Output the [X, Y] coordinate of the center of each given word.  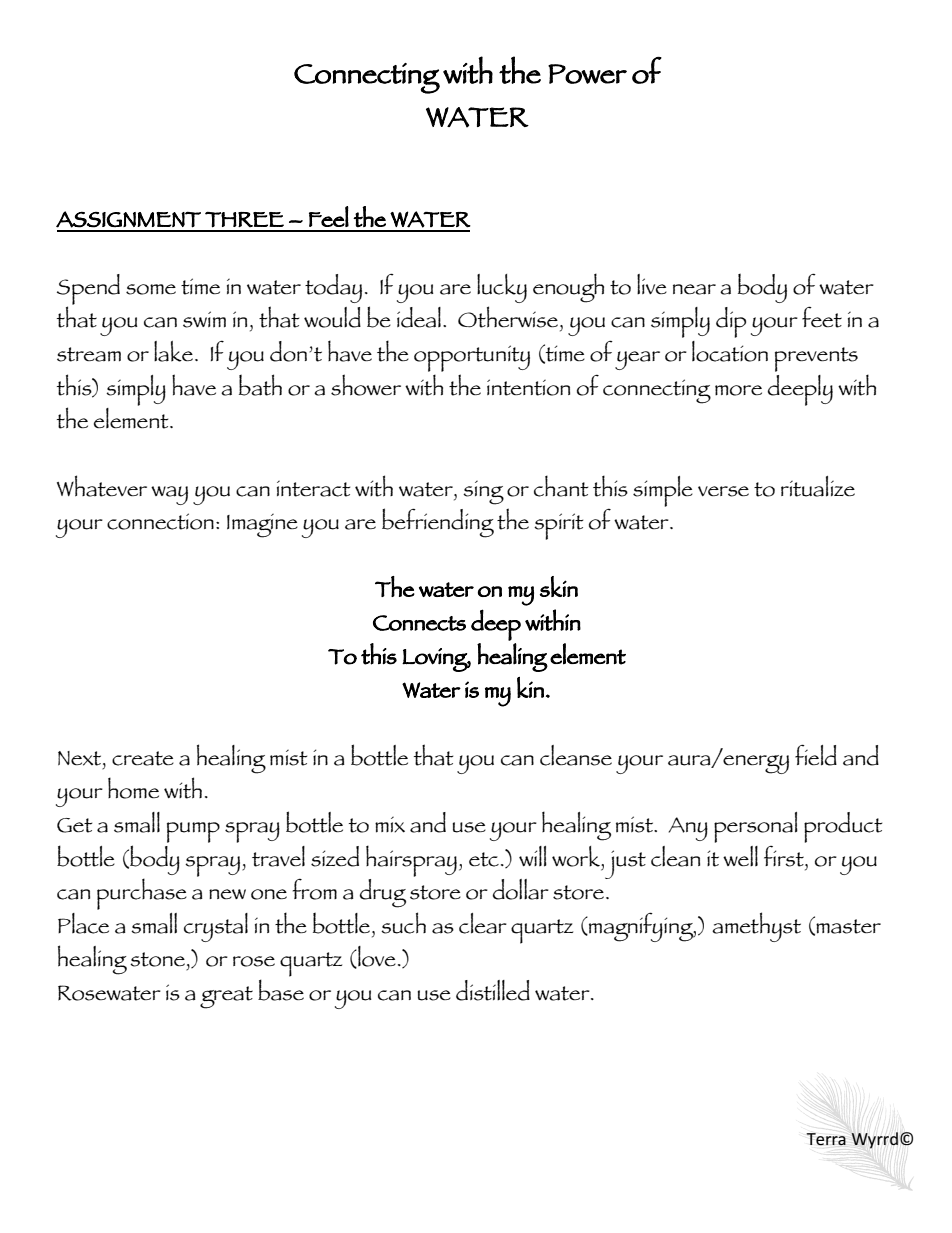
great [226, 997]
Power [587, 74]
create [143, 758]
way [169, 495]
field [816, 755]
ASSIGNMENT [128, 219]
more [738, 390]
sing [483, 492]
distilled [493, 990]
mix [390, 824]
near [694, 289]
